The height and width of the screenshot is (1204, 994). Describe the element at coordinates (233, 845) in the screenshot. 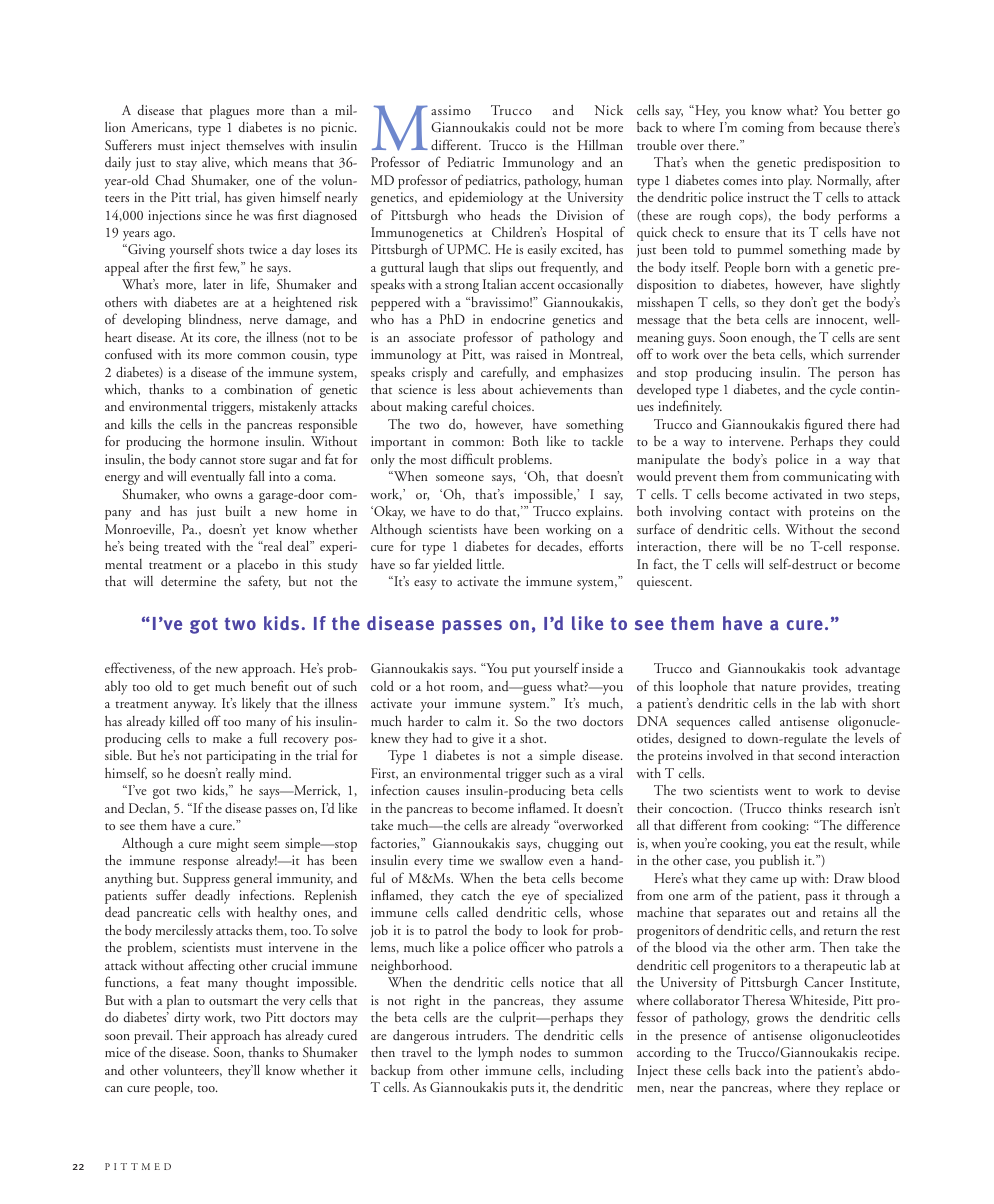

I see `might` at that location.
